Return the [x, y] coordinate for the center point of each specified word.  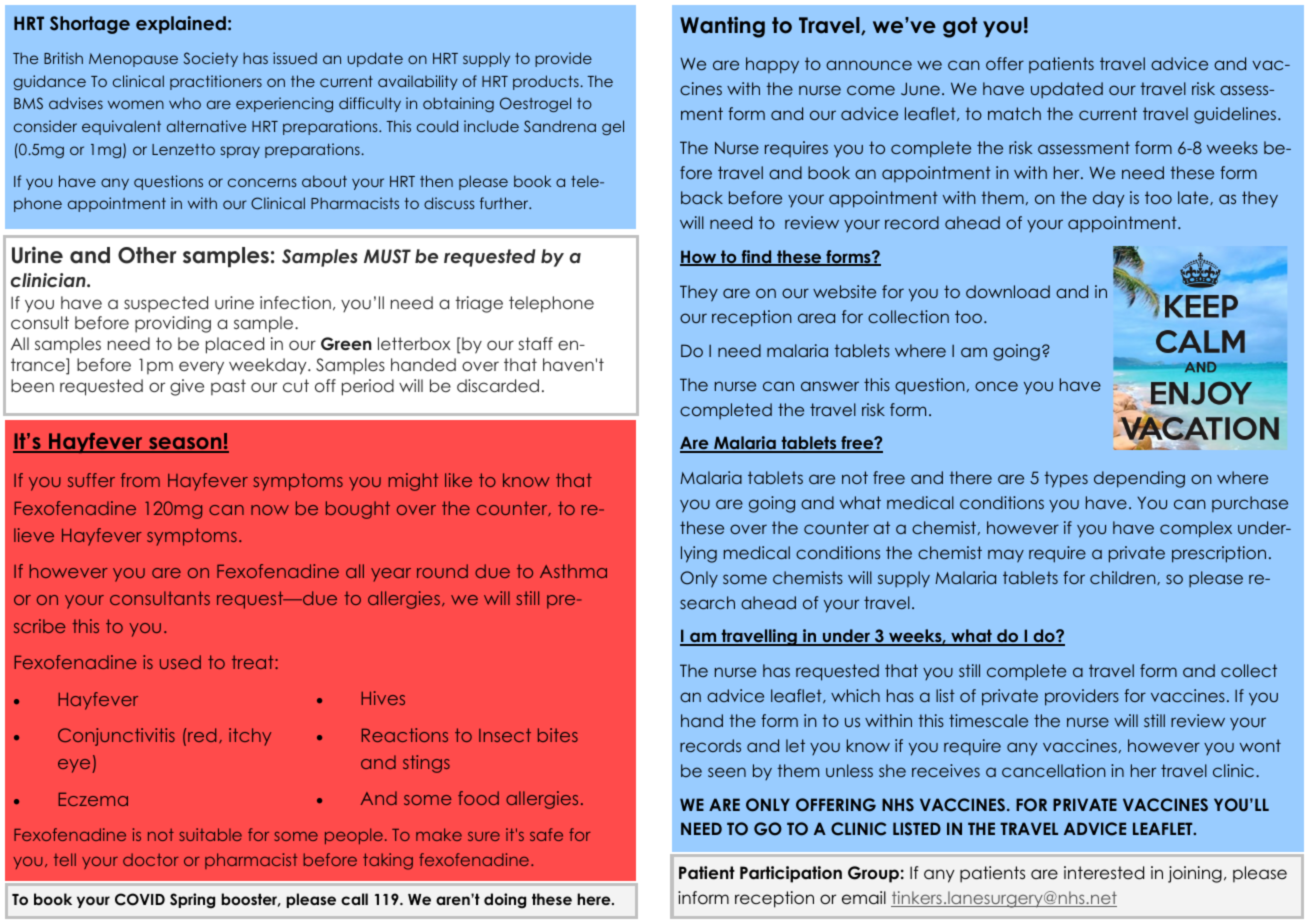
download [1008, 291]
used [180, 662]
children [1124, 578]
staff [536, 343]
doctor [151, 859]
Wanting [722, 27]
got [960, 27]
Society [211, 59]
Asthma [573, 571]
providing [173, 324]
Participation [791, 874]
